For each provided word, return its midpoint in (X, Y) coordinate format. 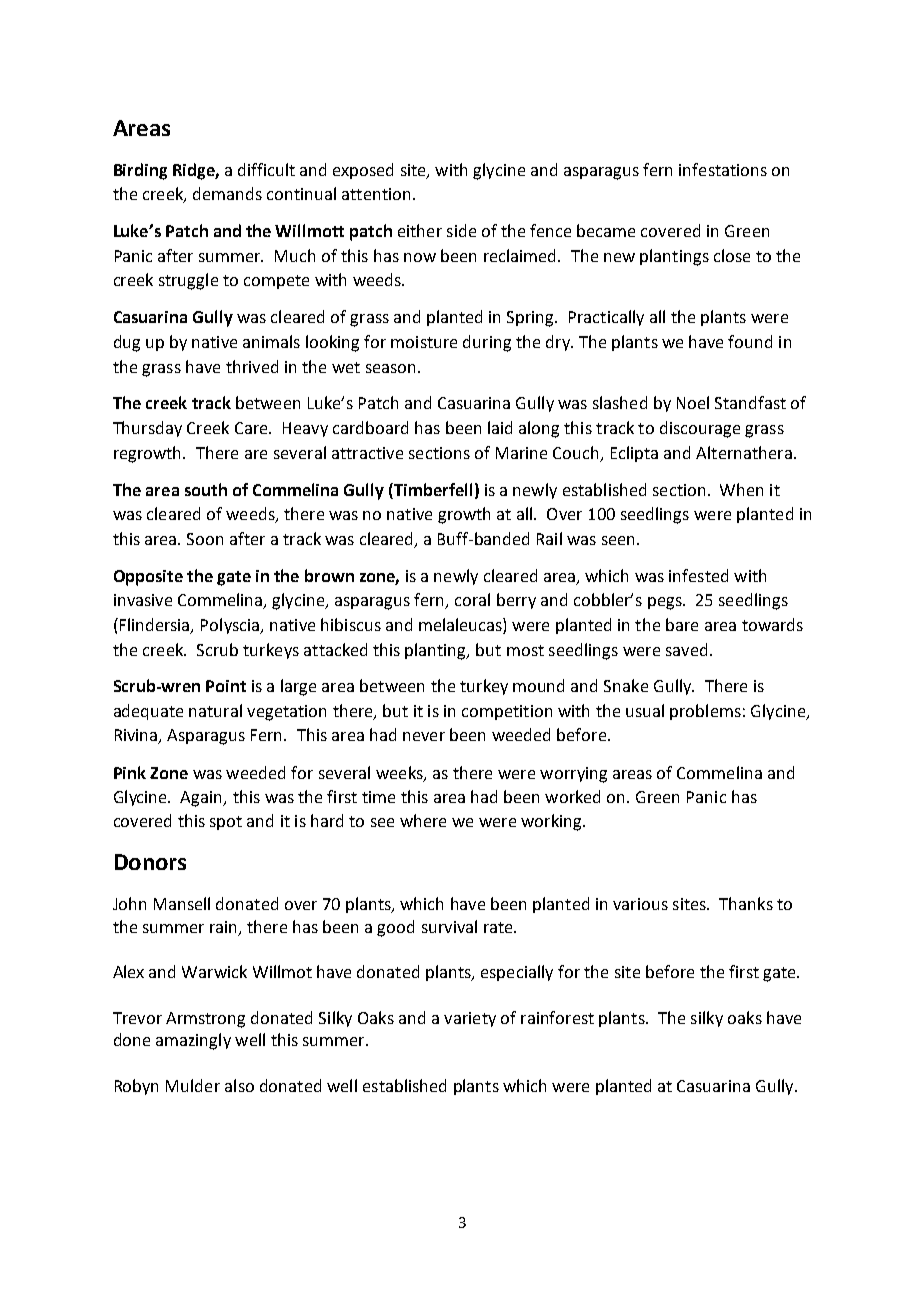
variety (470, 1019)
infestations (723, 169)
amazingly (193, 1041)
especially (517, 973)
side (461, 230)
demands (227, 193)
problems (705, 712)
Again (202, 799)
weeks (400, 773)
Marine (521, 453)
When (741, 489)
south (206, 489)
